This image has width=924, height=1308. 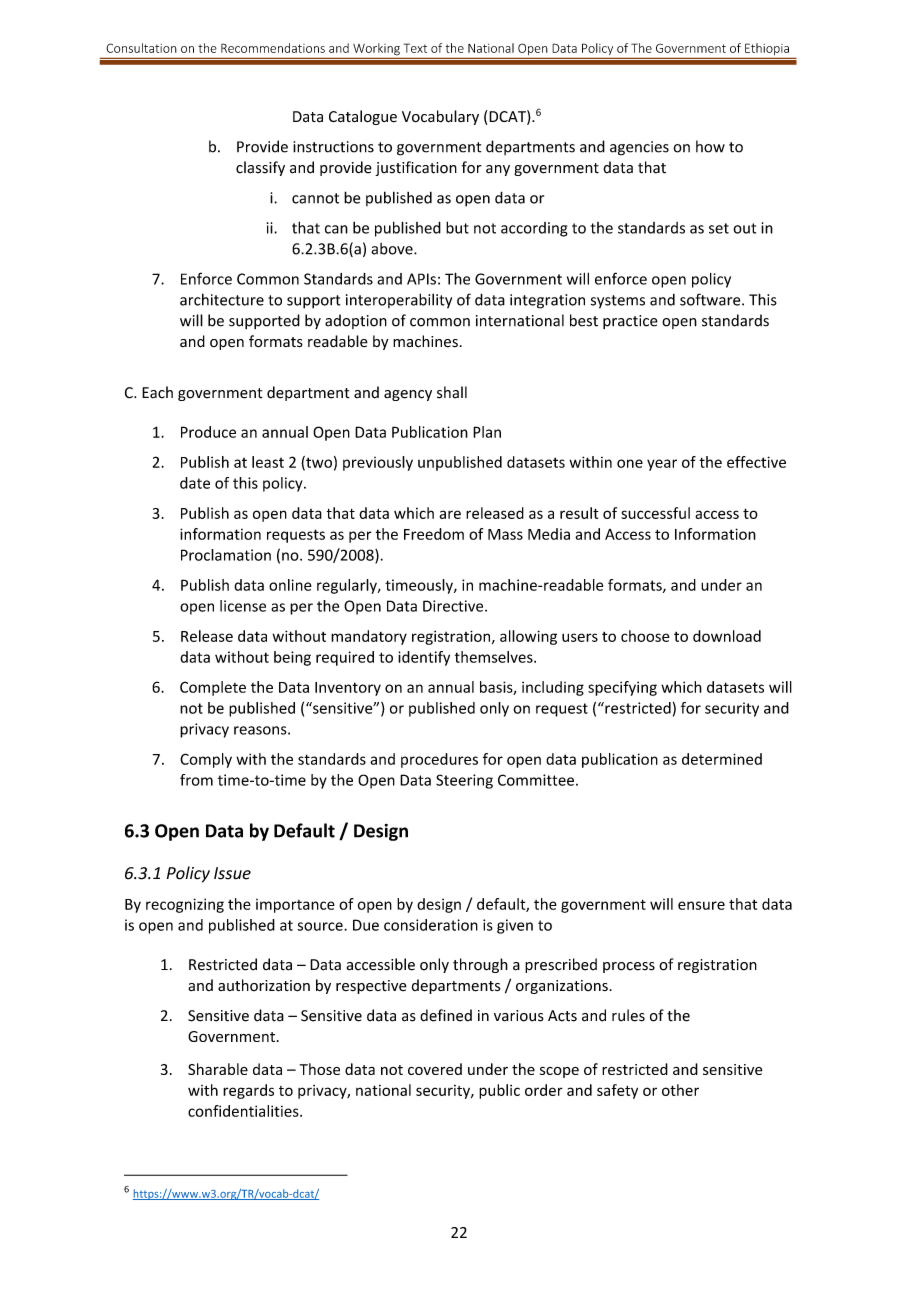 What do you see at coordinates (273, 48) in the image?
I see `Recommendations` at bounding box center [273, 48].
